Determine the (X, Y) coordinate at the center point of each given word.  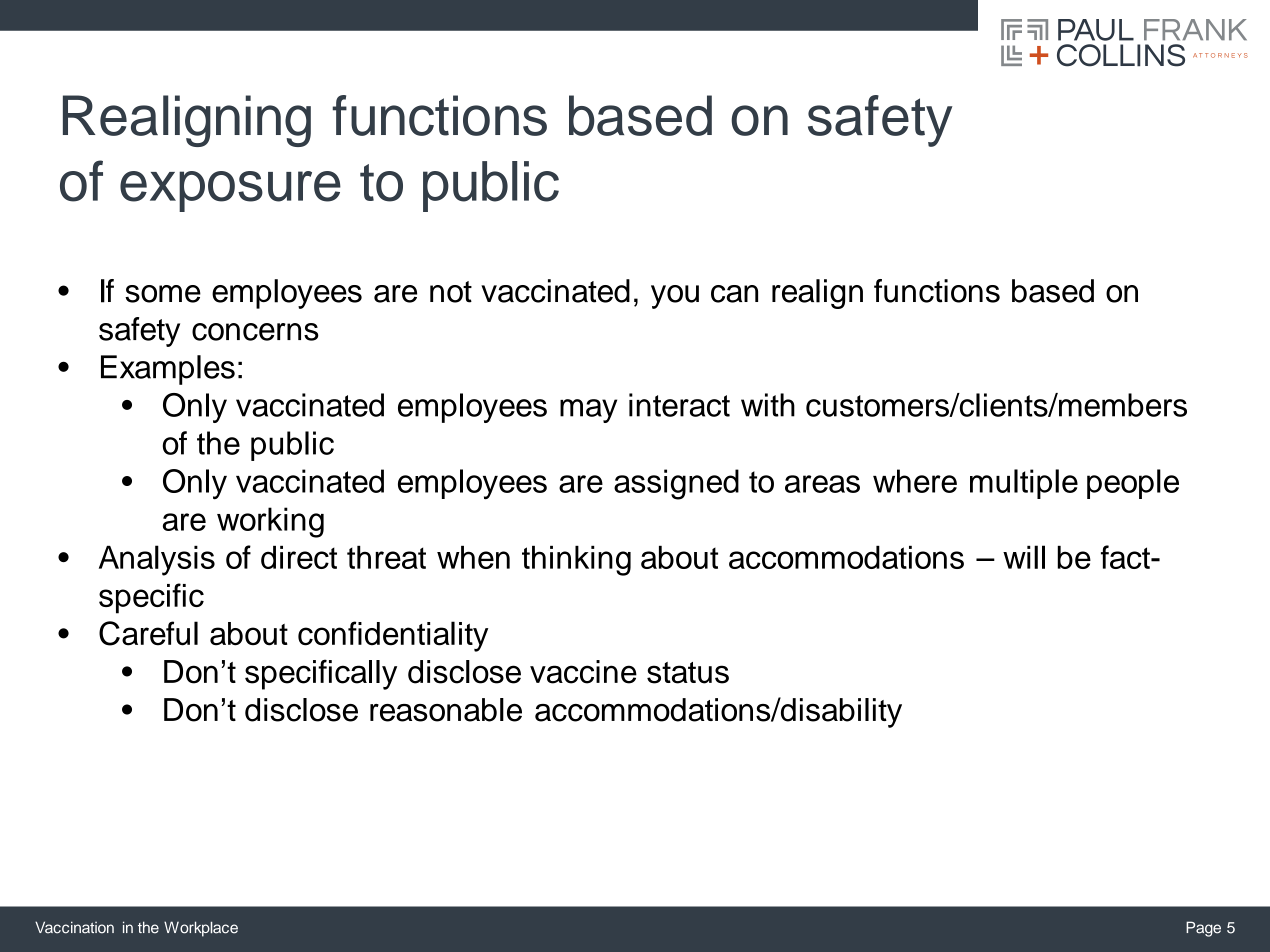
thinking (576, 560)
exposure (230, 191)
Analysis (157, 560)
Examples (168, 370)
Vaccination (74, 927)
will (1024, 557)
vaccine (583, 672)
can (734, 294)
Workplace (201, 929)
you (675, 297)
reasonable (446, 710)
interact (679, 405)
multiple (1024, 484)
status (688, 673)
